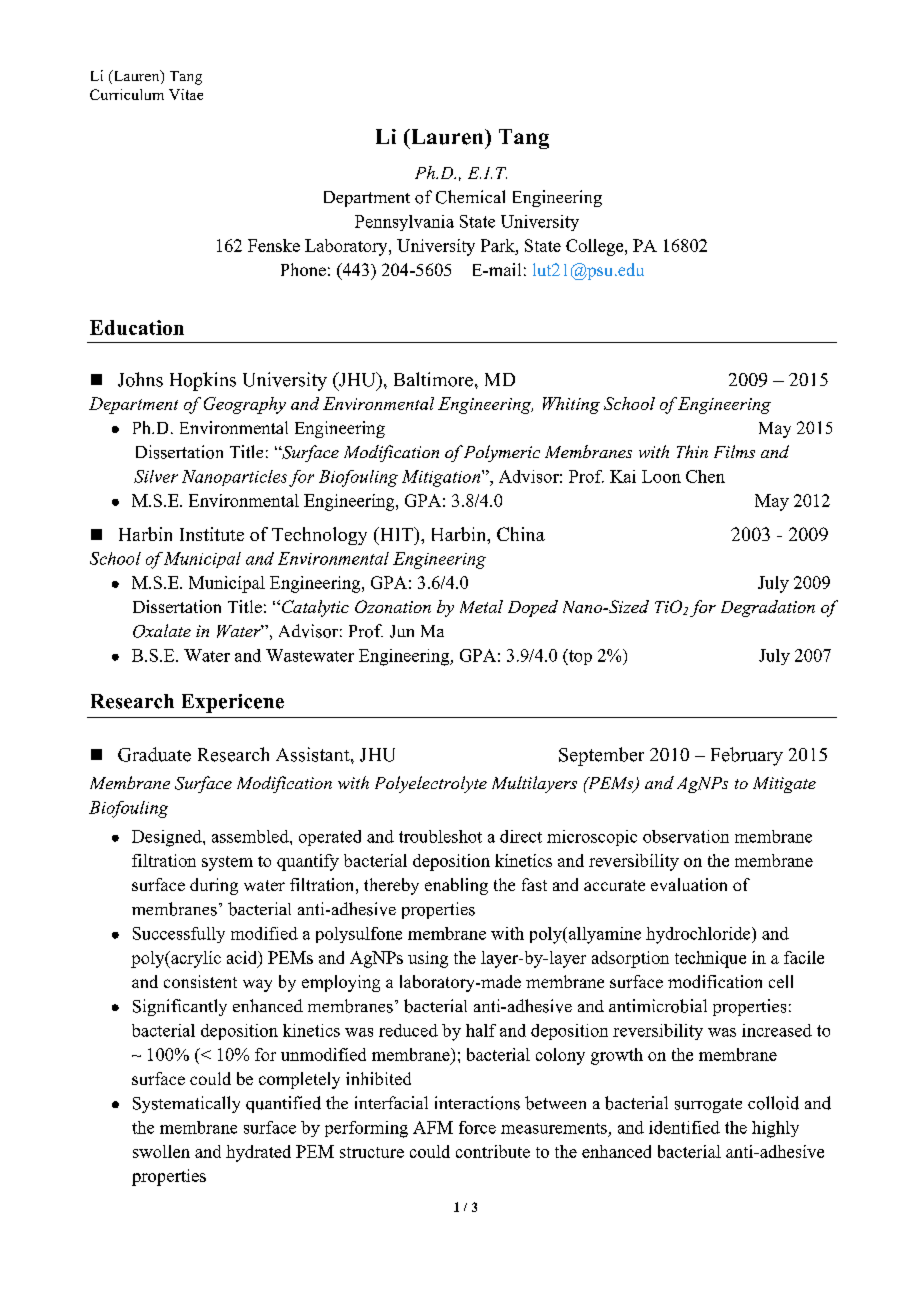 This screenshot has width=924, height=1308. Describe the element at coordinates (768, 608) in the screenshot. I see `Degradation` at that location.
